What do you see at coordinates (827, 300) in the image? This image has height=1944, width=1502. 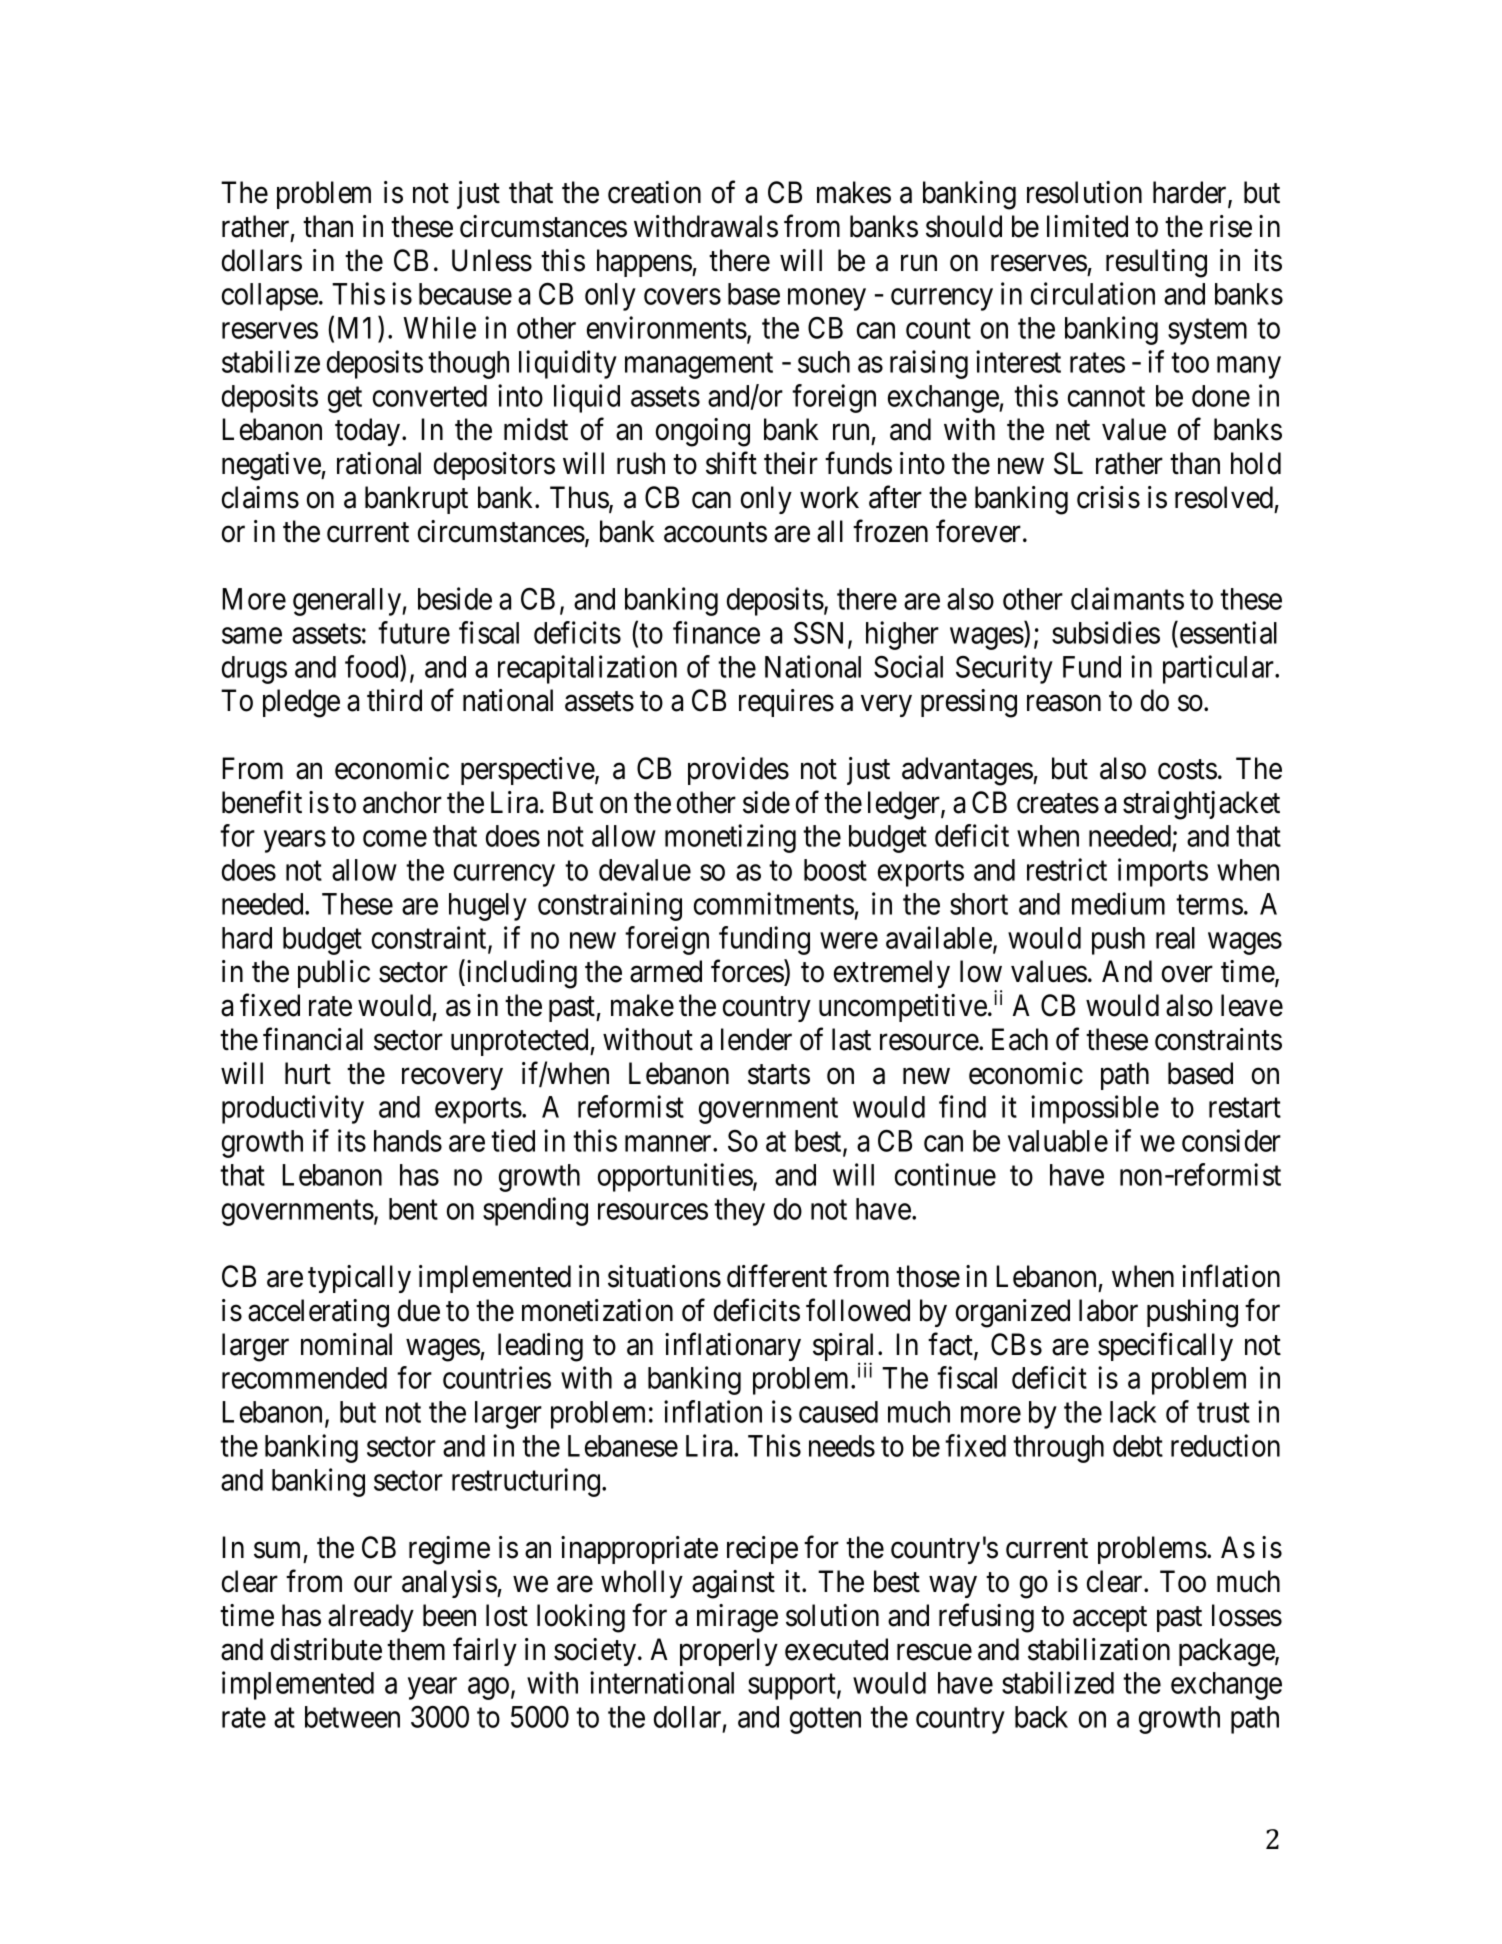 I see `money` at bounding box center [827, 300].
